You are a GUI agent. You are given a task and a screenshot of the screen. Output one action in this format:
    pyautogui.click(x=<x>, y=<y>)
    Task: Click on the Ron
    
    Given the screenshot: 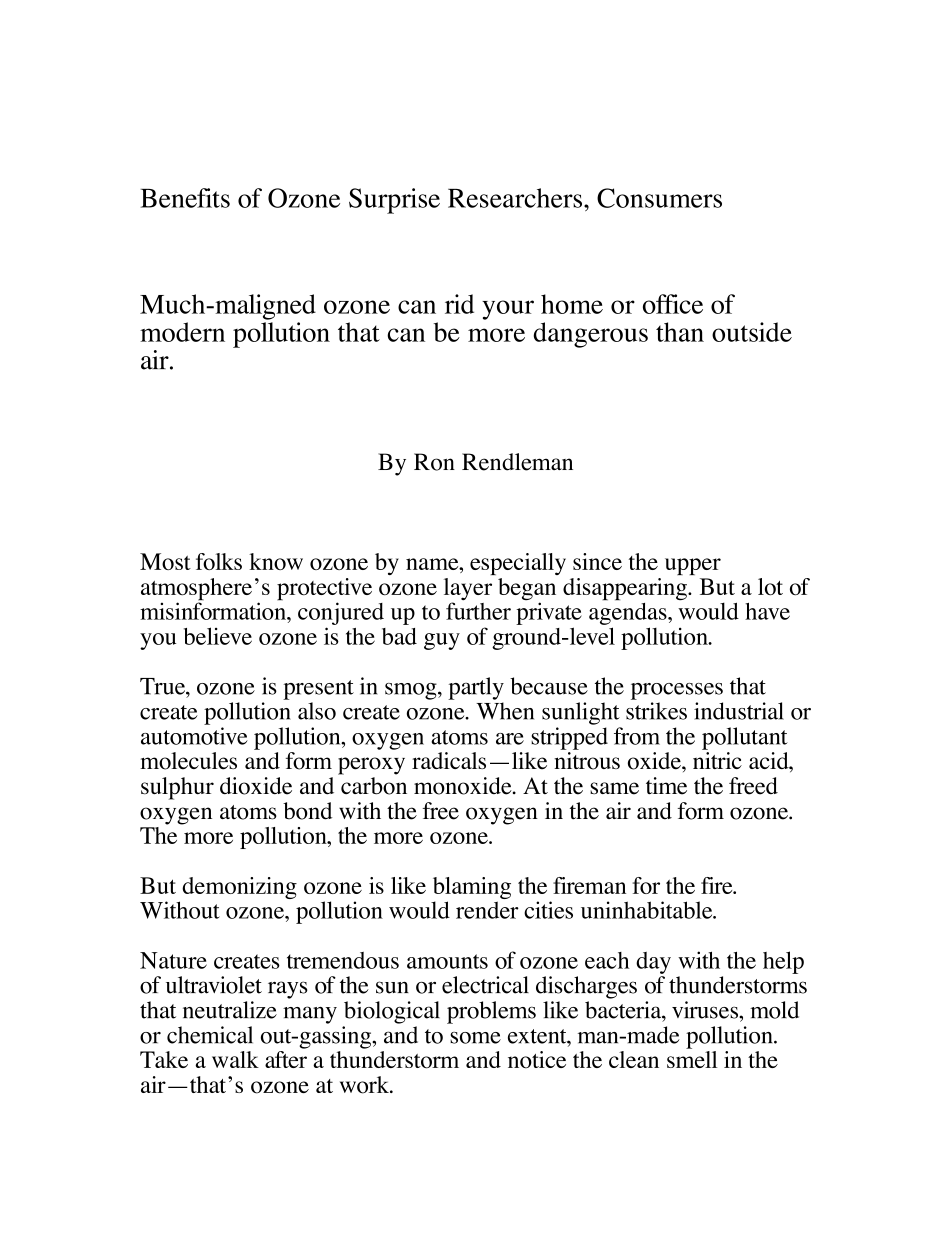 What is the action you would take?
    pyautogui.click(x=434, y=462)
